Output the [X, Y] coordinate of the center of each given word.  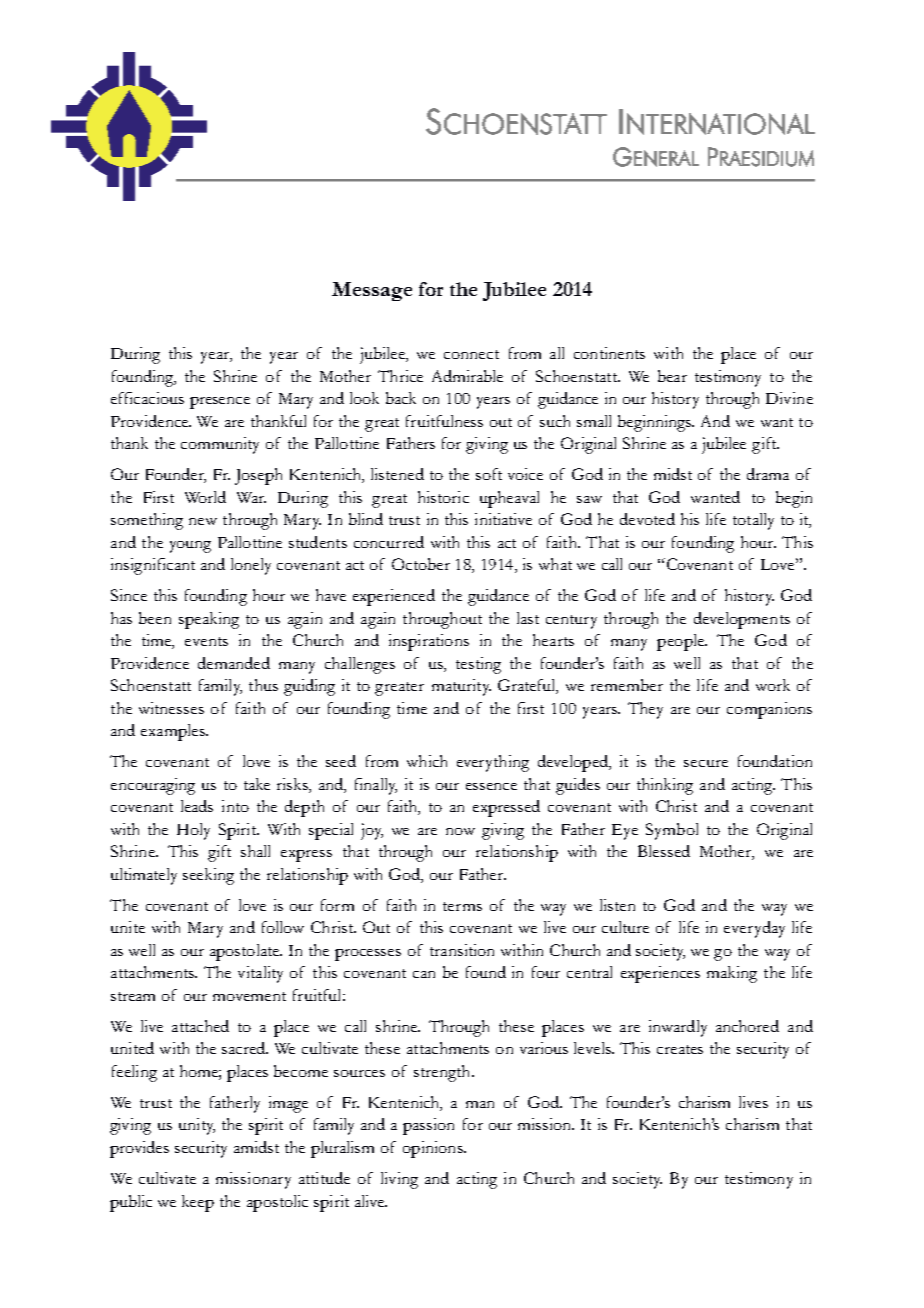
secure [706, 763]
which [427, 761]
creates [680, 1049]
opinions [434, 1149]
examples [174, 732]
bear [672, 376]
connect [471, 354]
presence [220, 403]
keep [198, 1203]
